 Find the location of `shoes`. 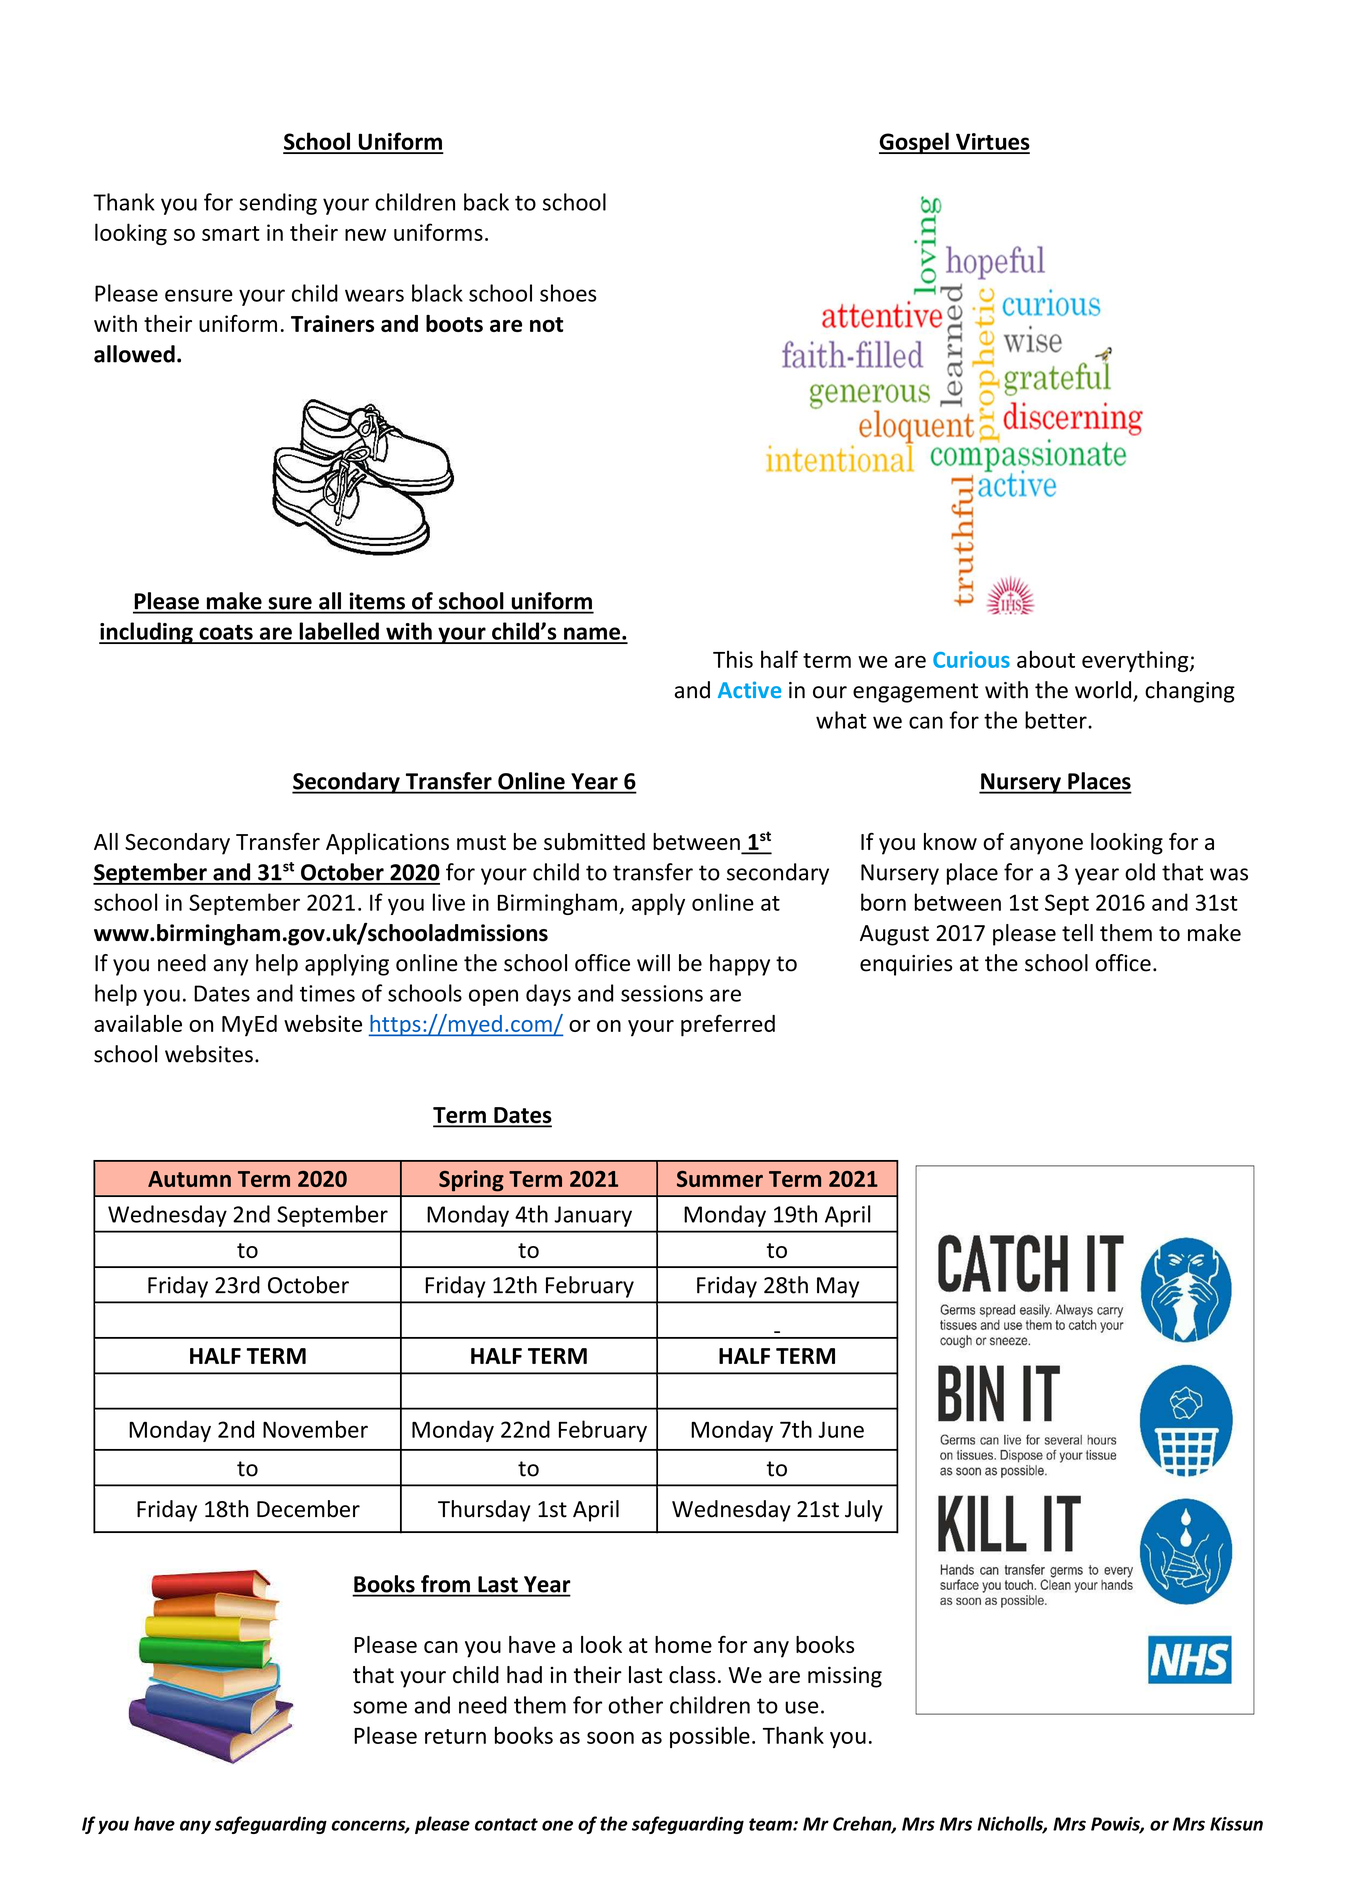

shoes is located at coordinates (568, 293).
